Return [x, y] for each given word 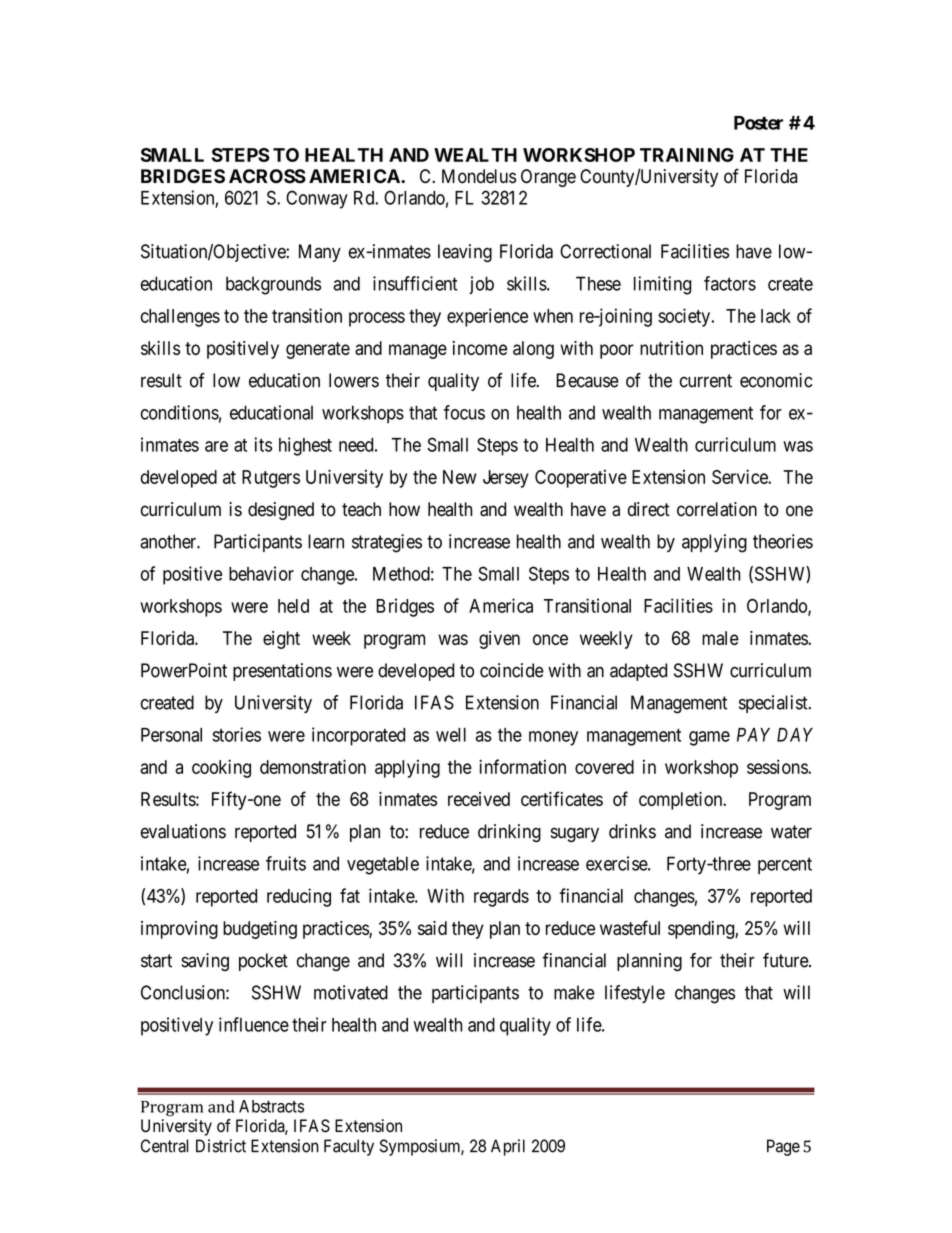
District [221, 1146]
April [508, 1147]
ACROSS [267, 176]
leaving [465, 253]
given [499, 640]
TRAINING [687, 155]
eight [281, 640]
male [720, 638]
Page [783, 1147]
